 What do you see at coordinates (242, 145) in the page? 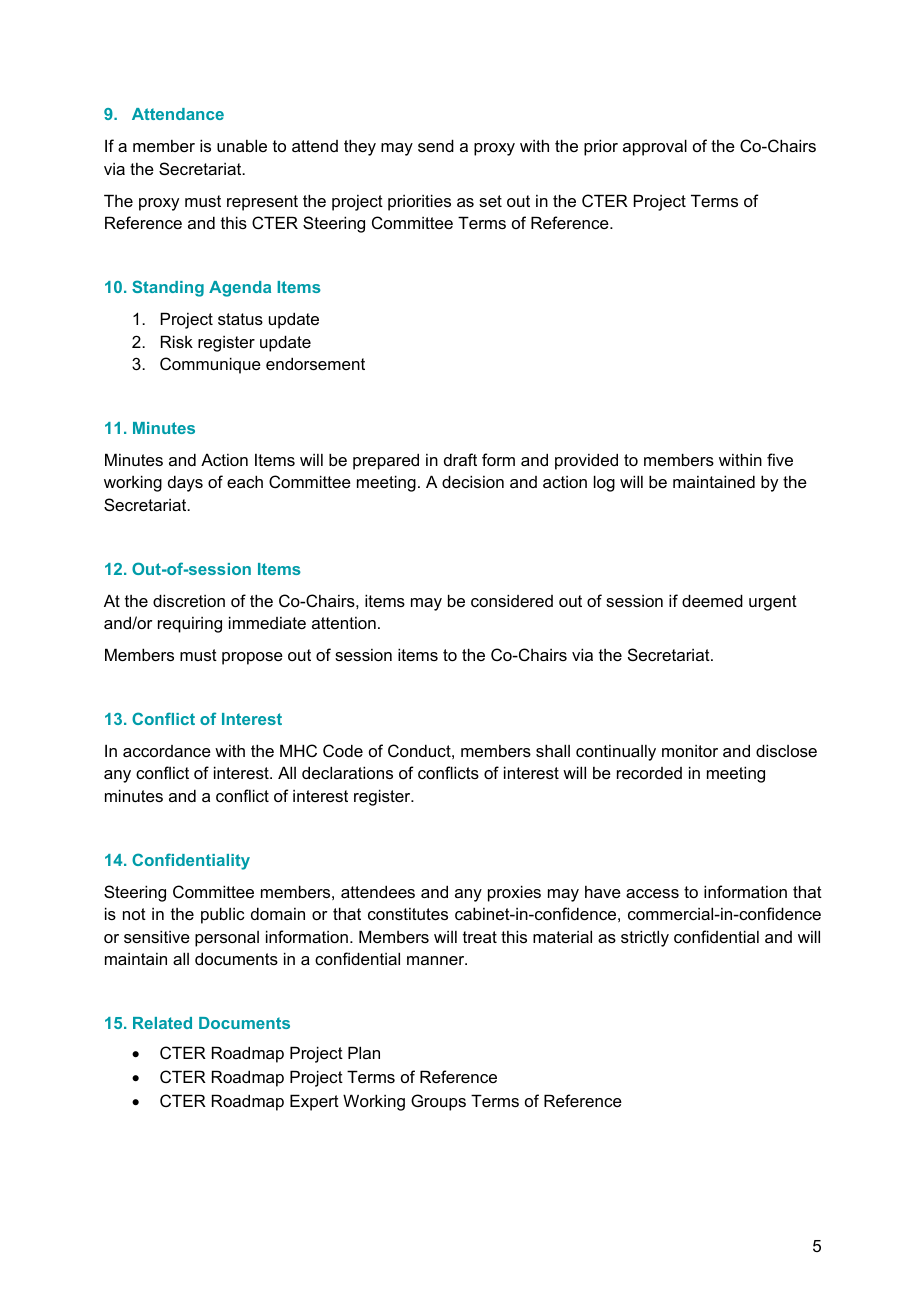
I see `unable` at bounding box center [242, 145].
